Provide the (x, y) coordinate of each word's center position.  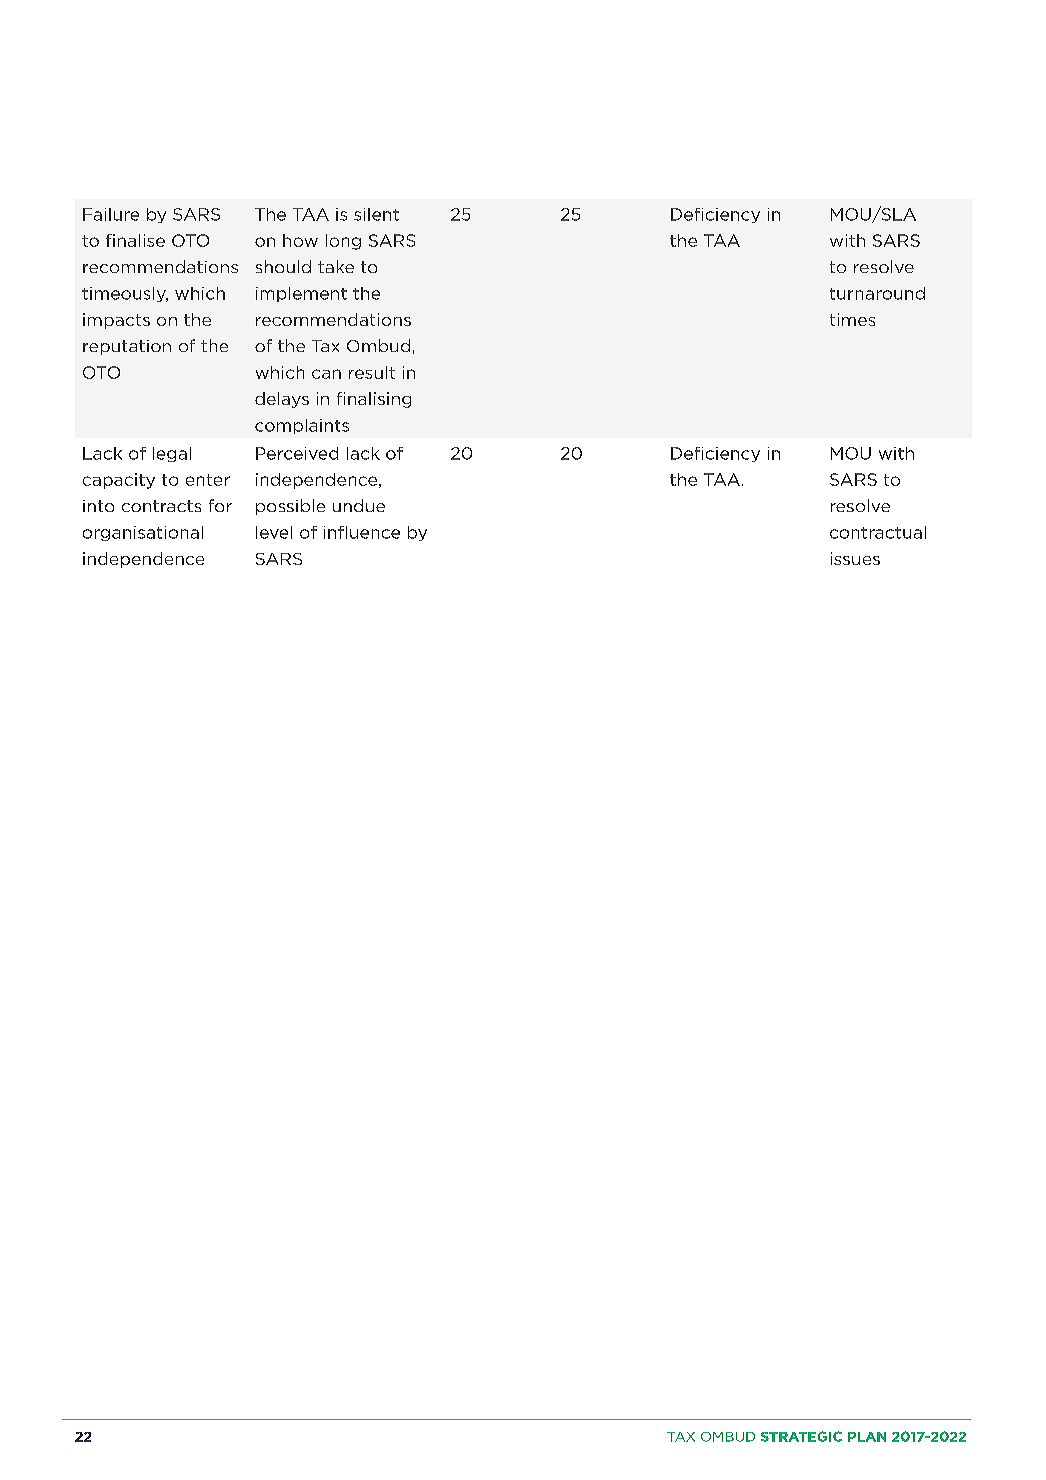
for (220, 505)
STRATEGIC (801, 1436)
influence (362, 532)
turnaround (877, 293)
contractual (878, 532)
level (274, 532)
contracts (161, 506)
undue (359, 505)
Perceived (297, 453)
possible (290, 507)
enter (208, 480)
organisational (143, 533)
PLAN (867, 1437)
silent (376, 214)
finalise (135, 240)
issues (855, 558)
